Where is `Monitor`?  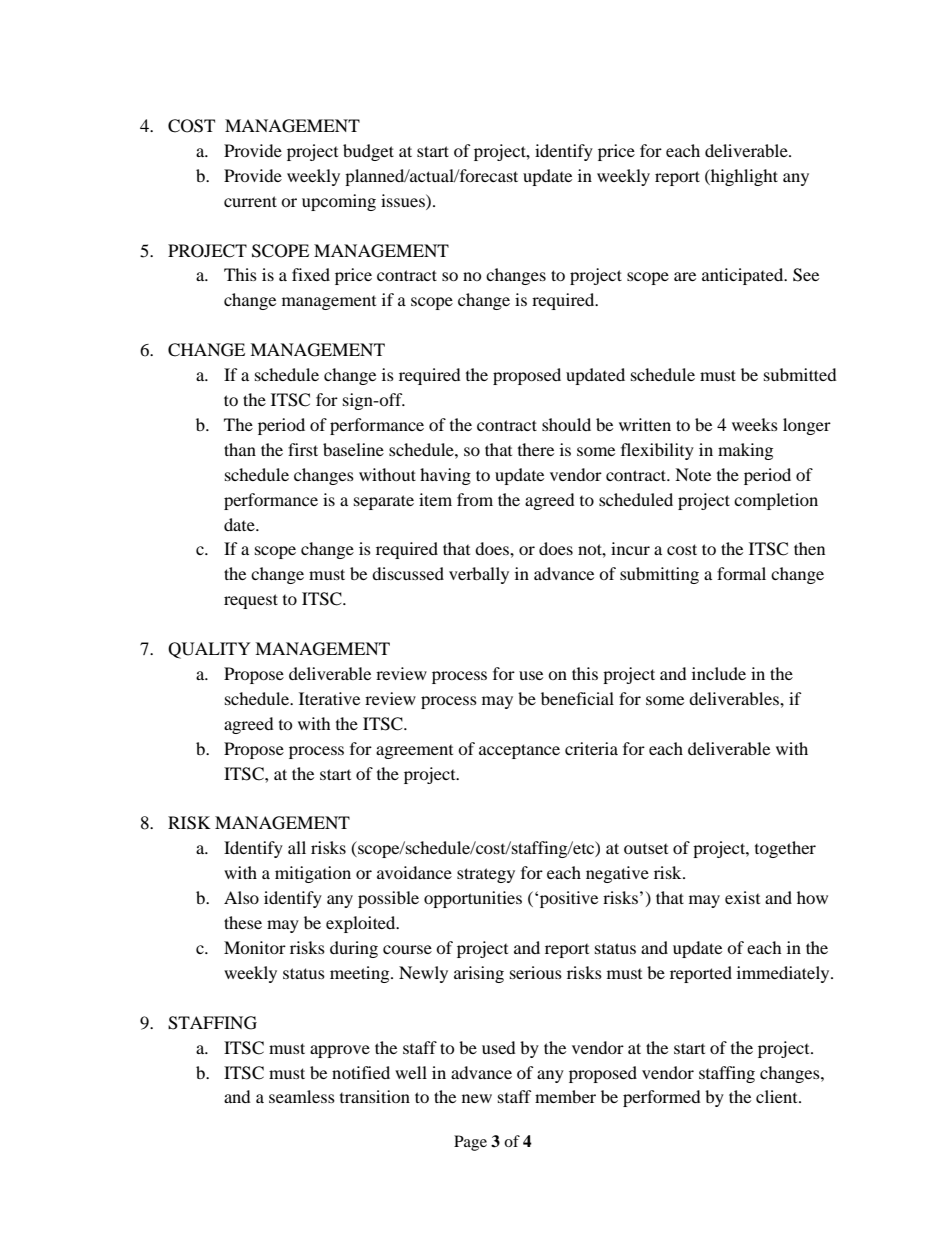 Monitor is located at coordinates (255, 947).
